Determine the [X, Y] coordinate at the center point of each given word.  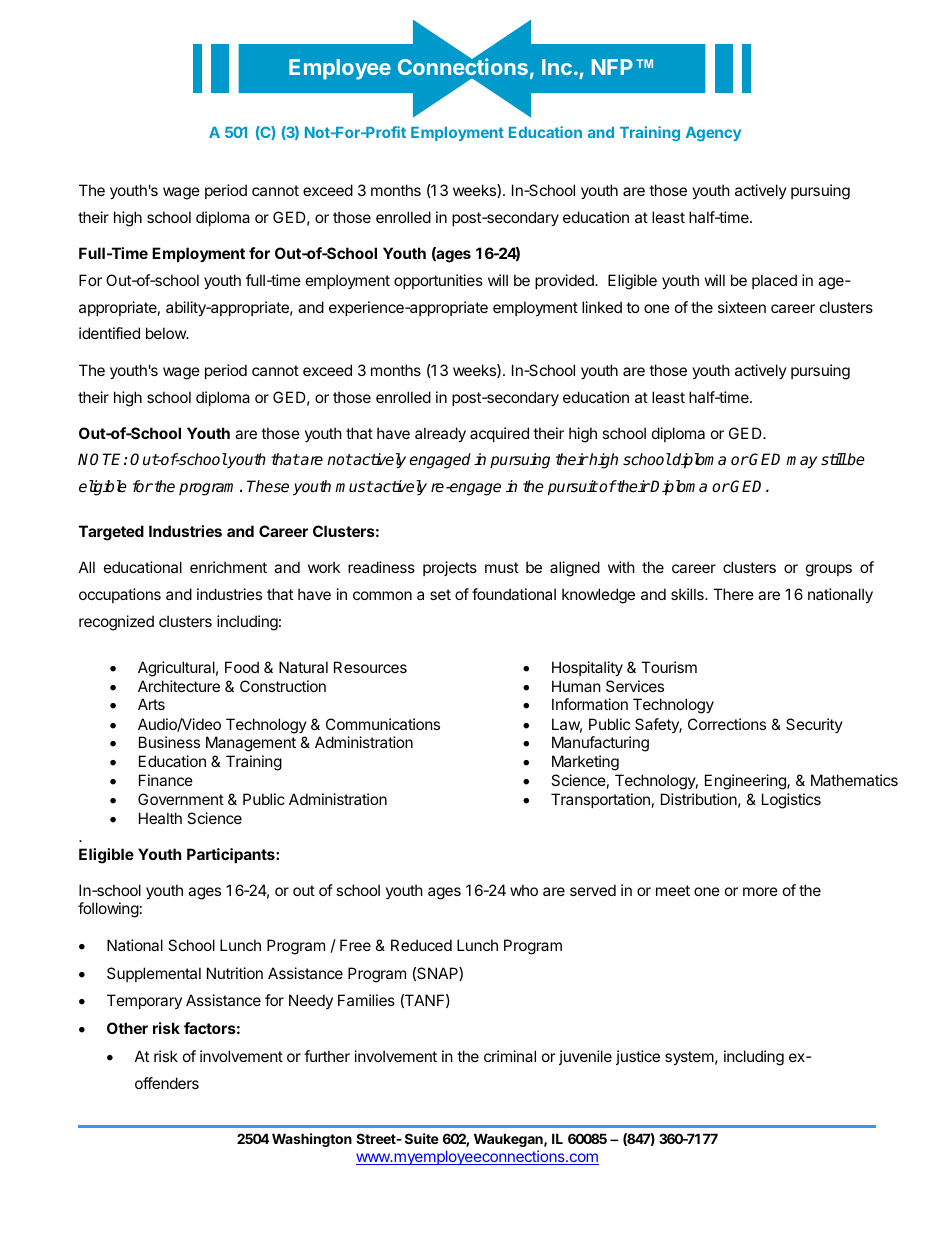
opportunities [438, 281]
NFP [612, 67]
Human [576, 686]
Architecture [179, 686]
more [760, 891]
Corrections [727, 724]
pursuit [573, 488]
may [801, 462]
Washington [312, 1140]
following [108, 910]
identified [109, 333]
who [524, 890]
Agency [713, 134]
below [167, 333]
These [268, 486]
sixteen [742, 307]
